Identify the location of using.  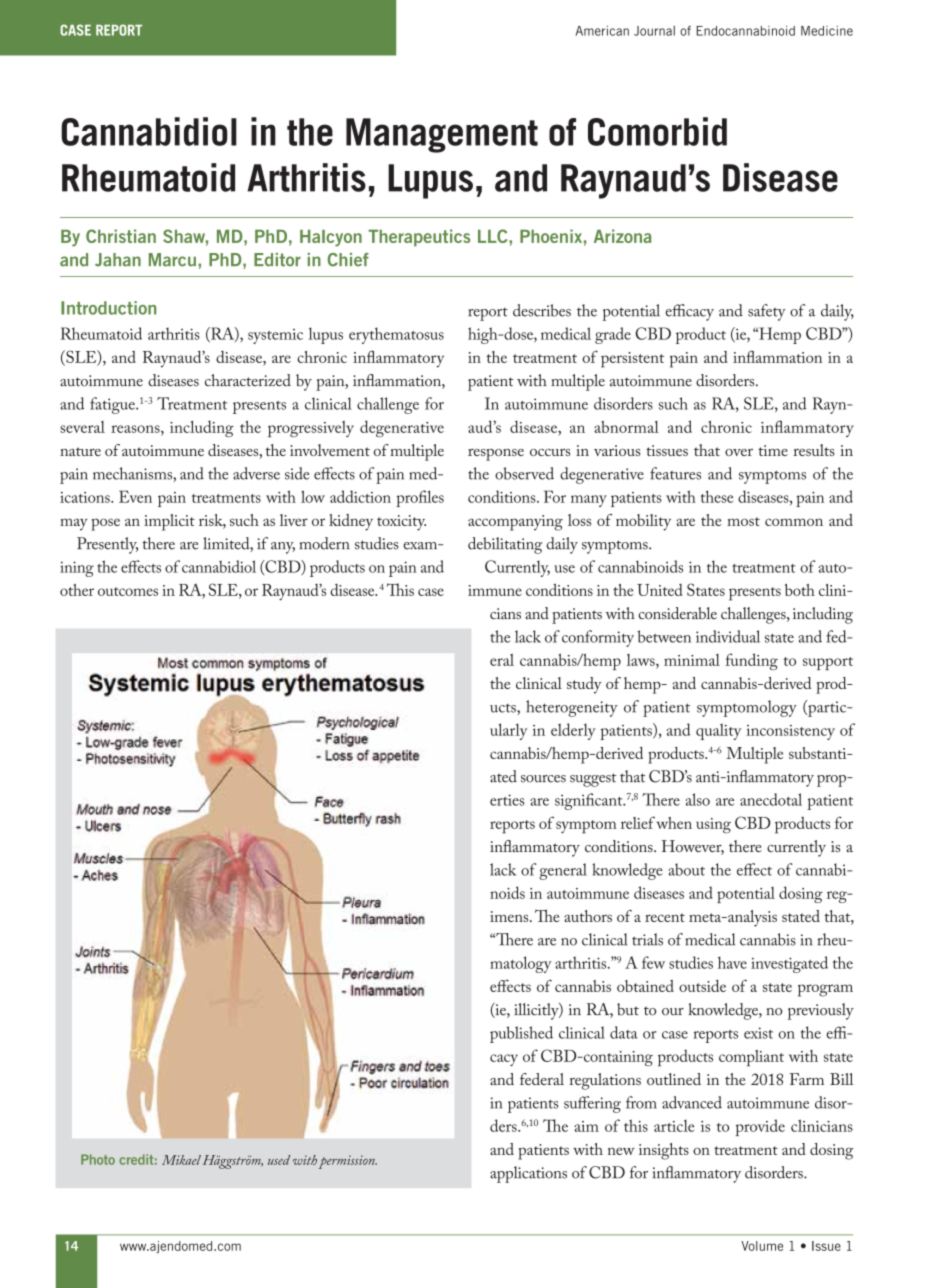
(713, 826).
